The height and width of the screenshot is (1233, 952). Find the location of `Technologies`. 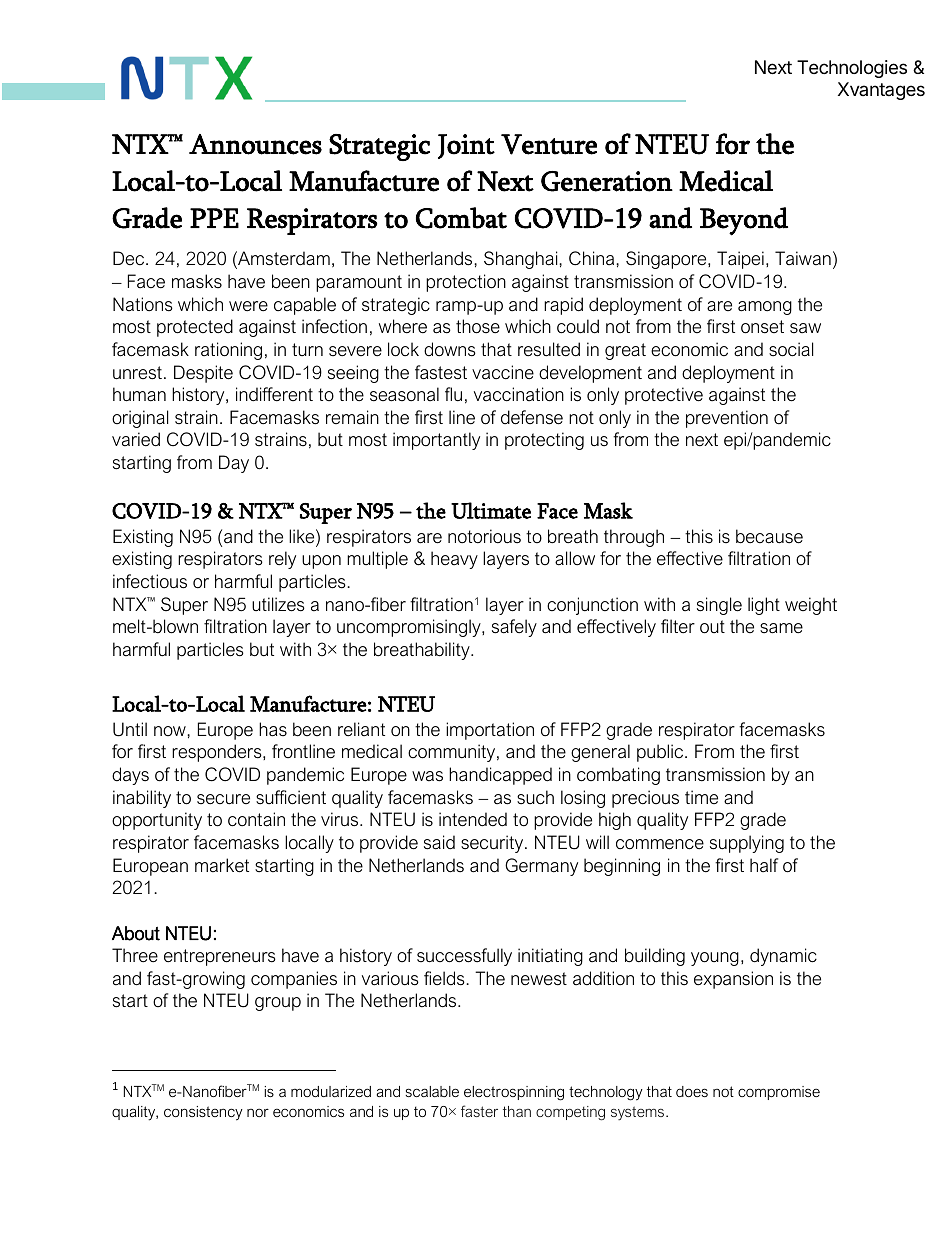

Technologies is located at coordinates (852, 69).
